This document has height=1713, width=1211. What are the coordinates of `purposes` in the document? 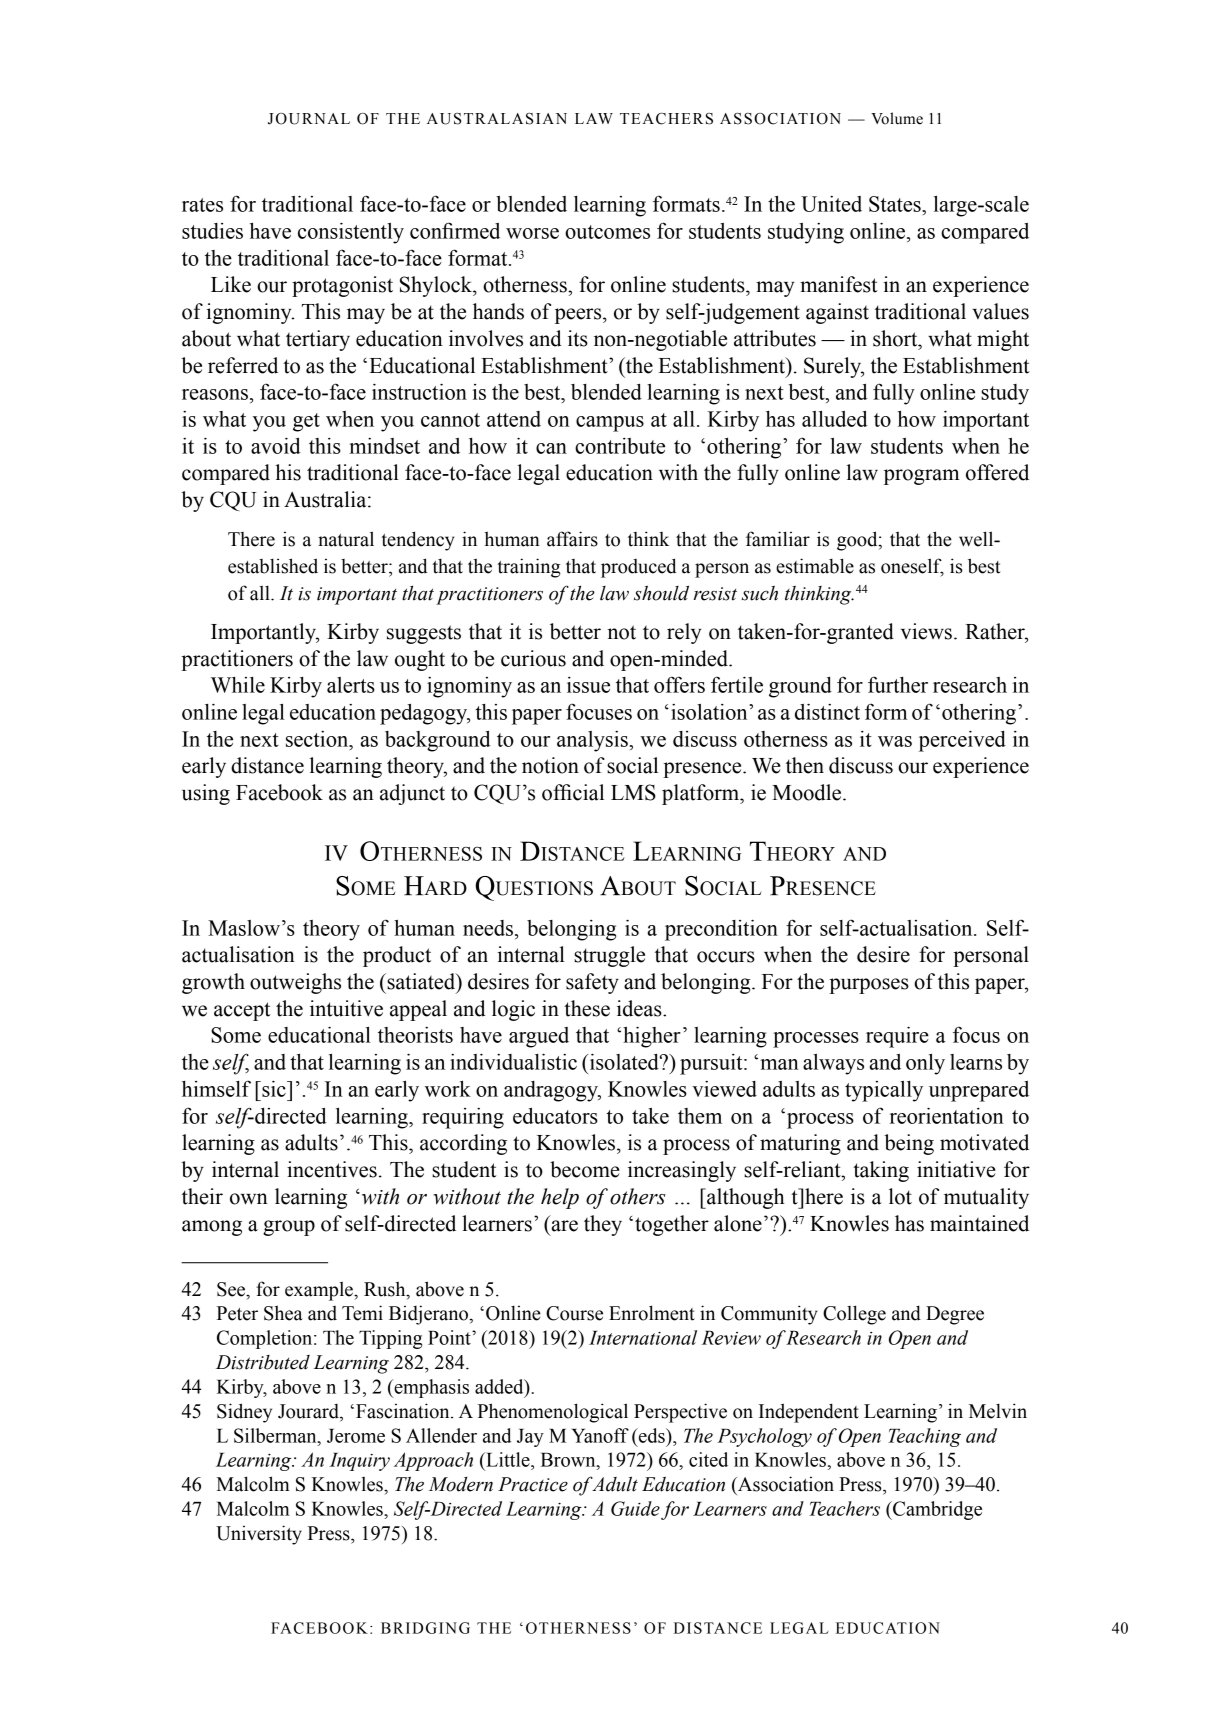 It's located at (869, 986).
